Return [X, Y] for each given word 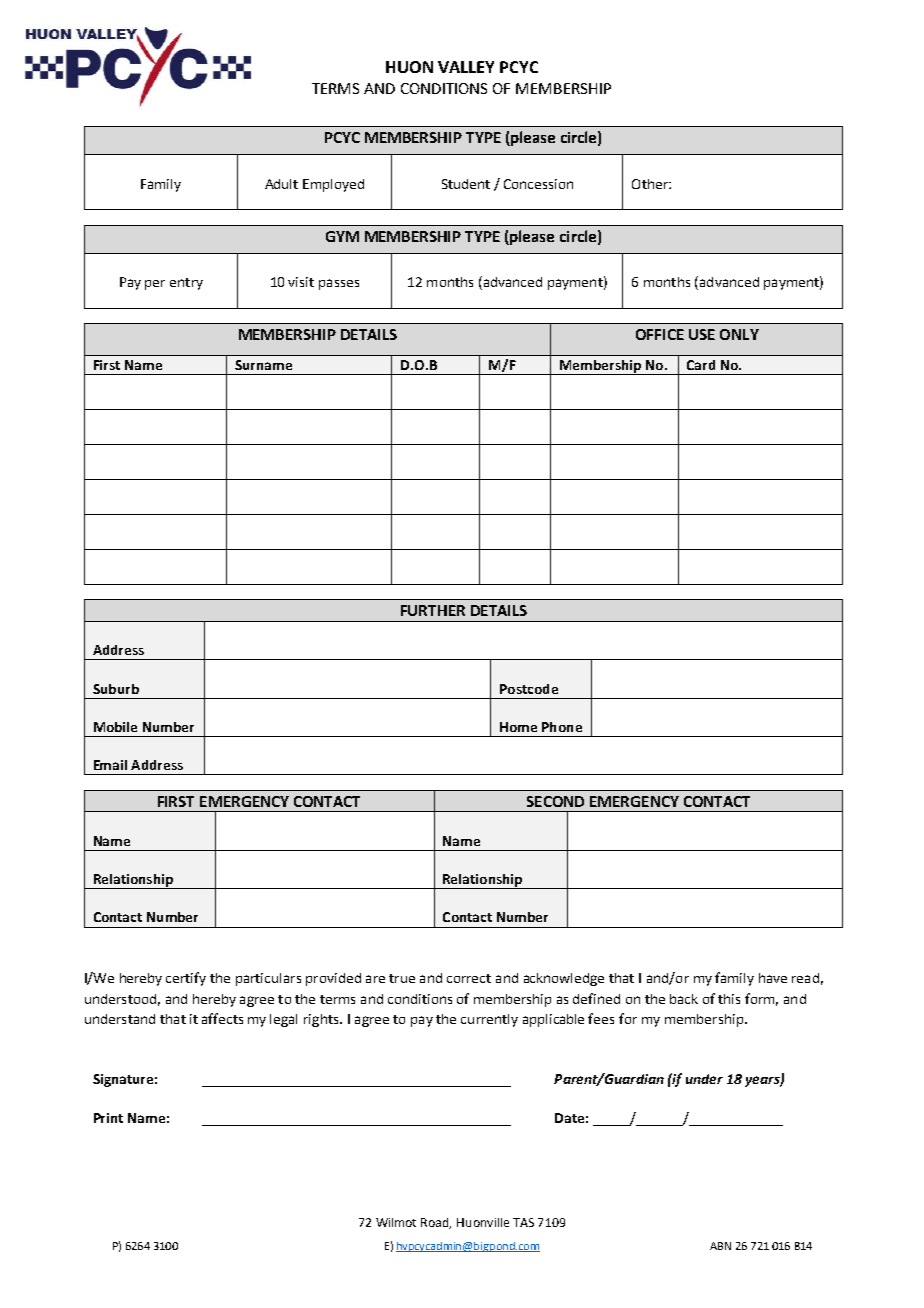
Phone [562, 727]
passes [339, 284]
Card [701, 365]
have [773, 978]
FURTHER [433, 610]
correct [469, 978]
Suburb [116, 689]
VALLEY [466, 67]
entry [186, 284]
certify [186, 979]
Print [108, 1118]
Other [651, 184]
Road [436, 1223]
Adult [281, 184]
